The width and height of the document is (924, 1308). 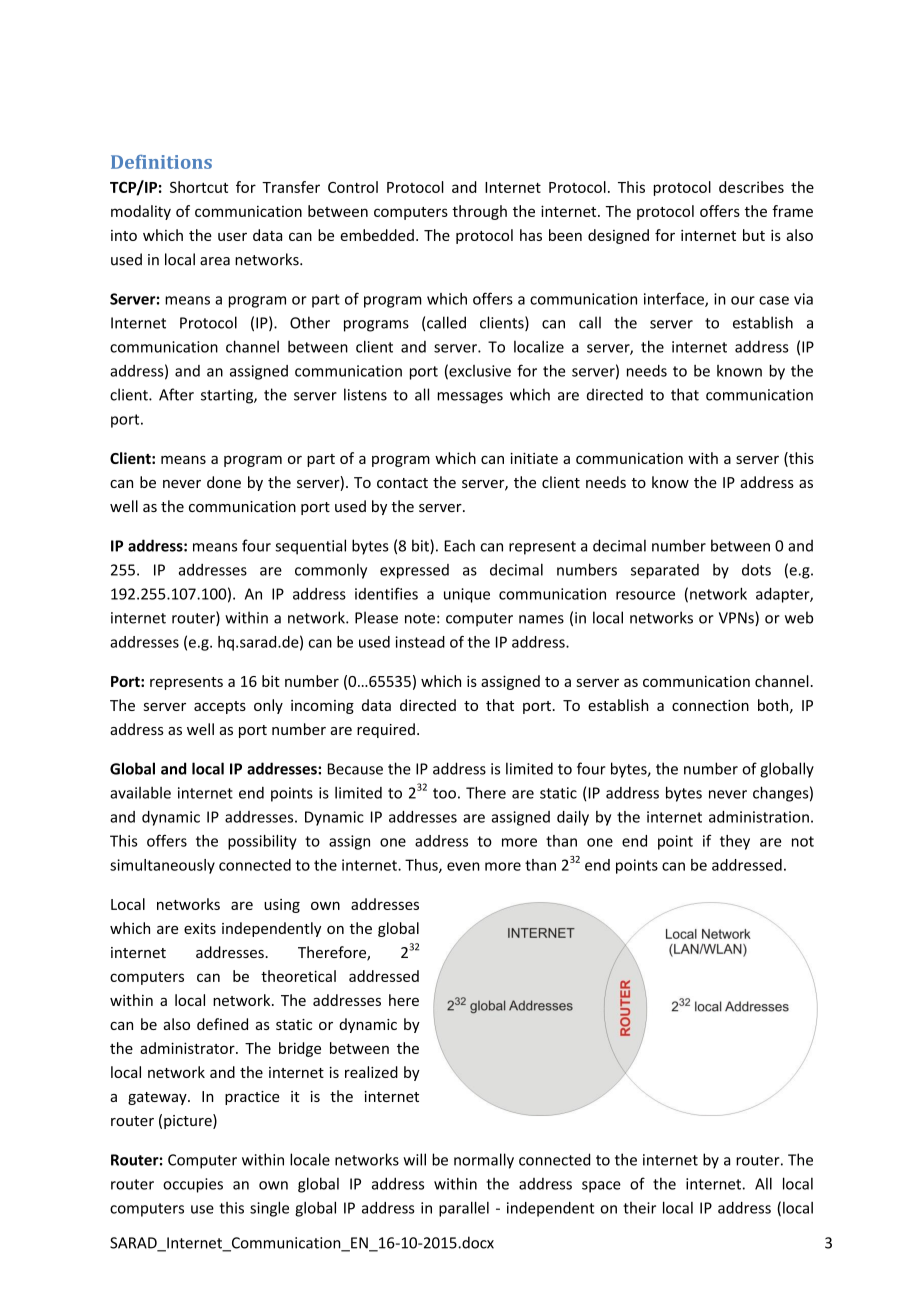 I want to click on connection, so click(x=710, y=705).
